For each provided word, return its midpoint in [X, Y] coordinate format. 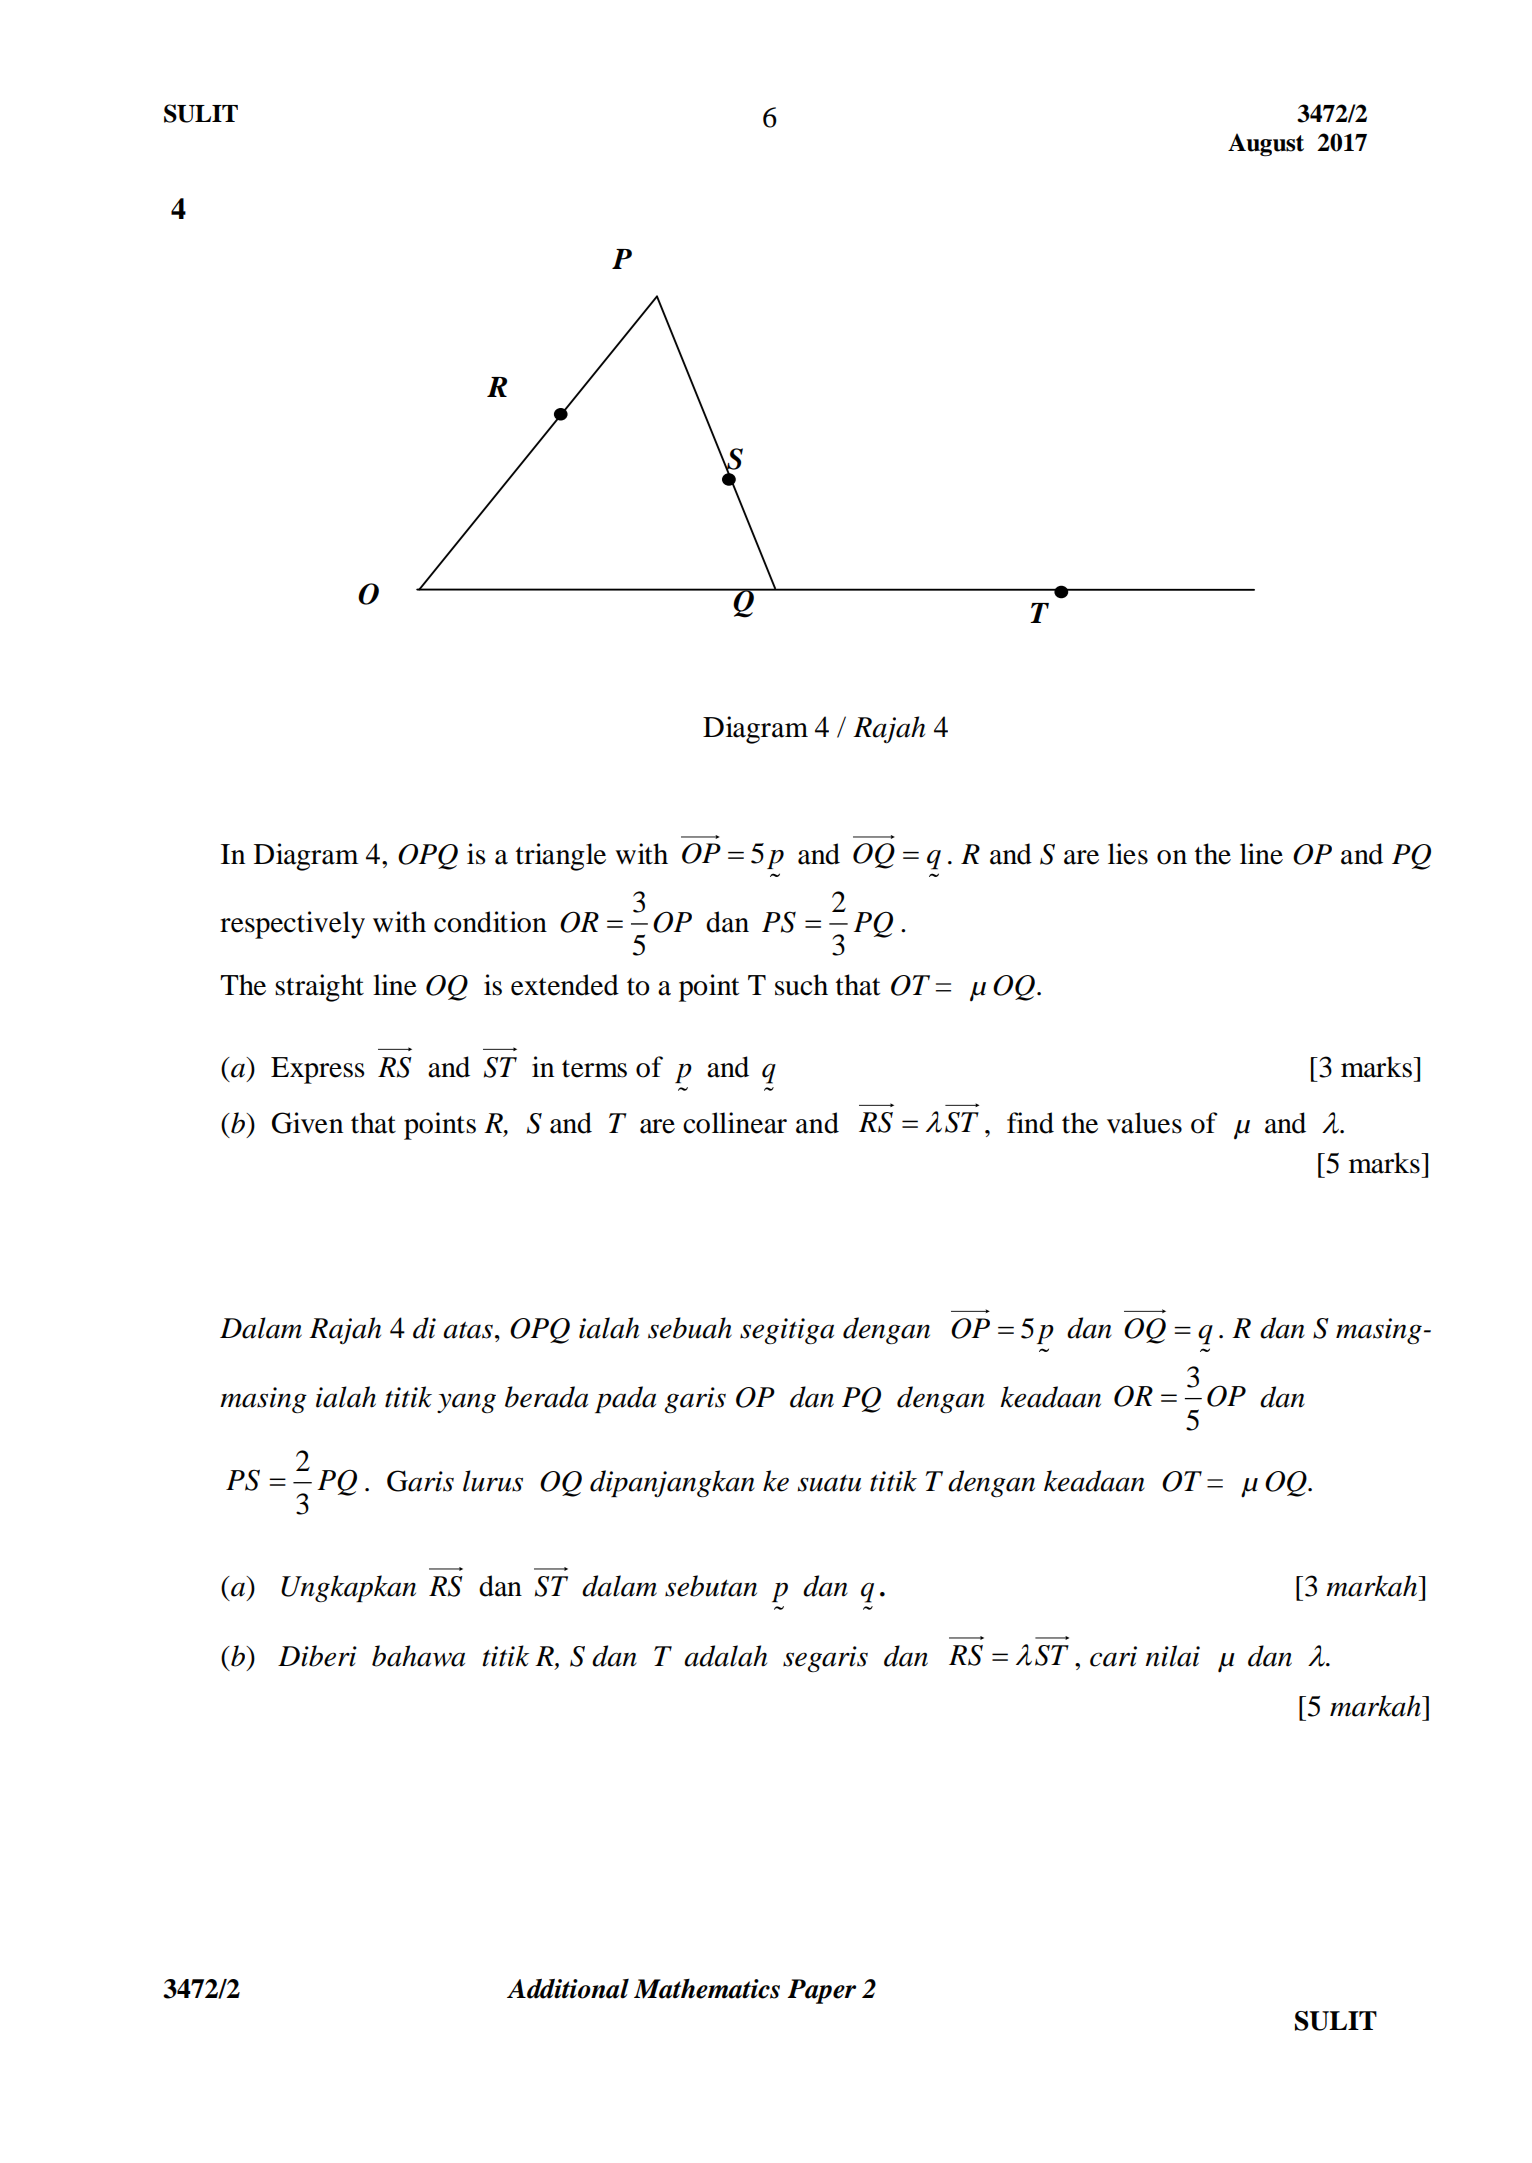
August [1266, 145]
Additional [568, 1989]
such [801, 985]
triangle [561, 857]
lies [1128, 854]
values [1144, 1123]
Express [318, 1070]
